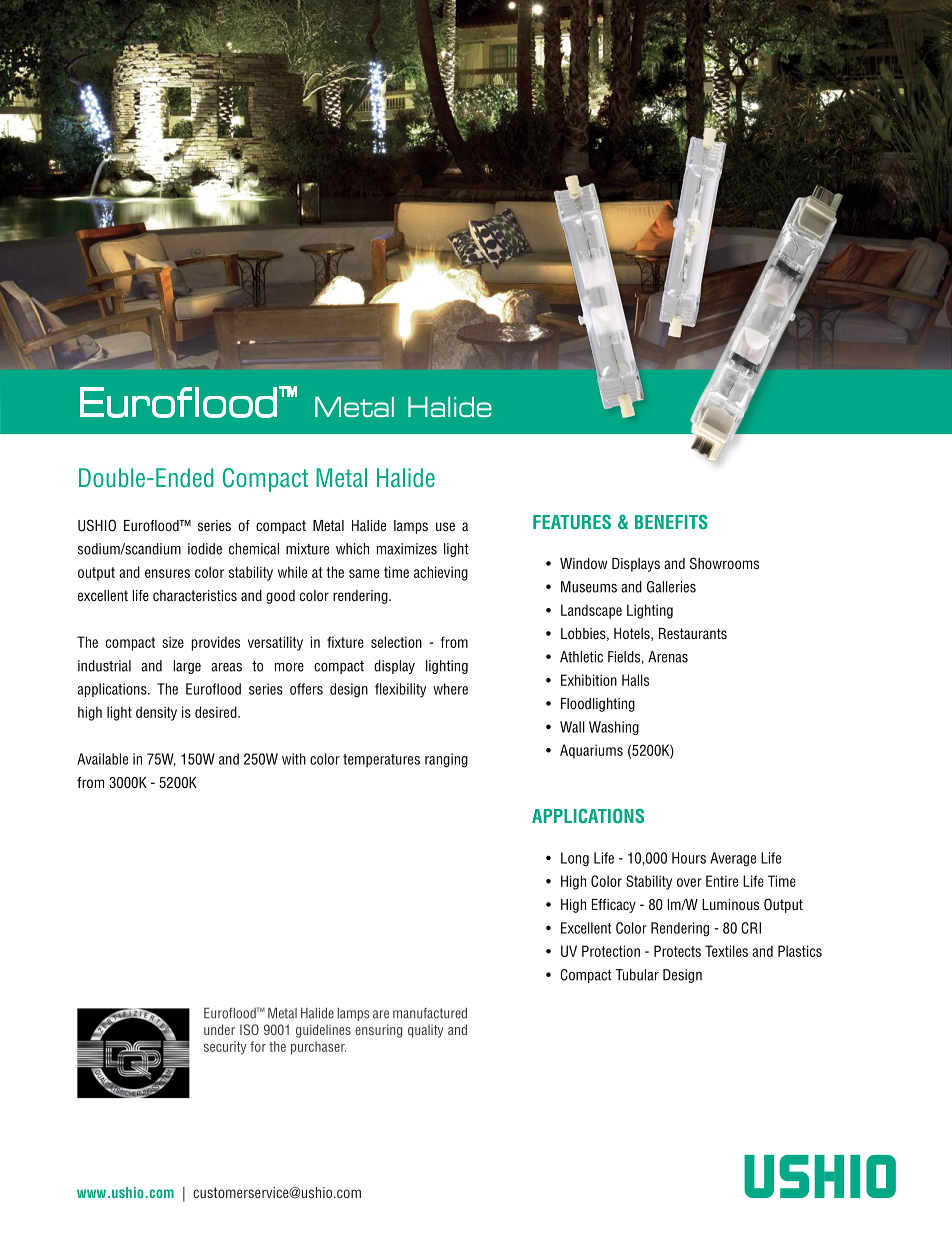  What do you see at coordinates (671, 522) in the screenshot?
I see `BENEFITS` at bounding box center [671, 522].
